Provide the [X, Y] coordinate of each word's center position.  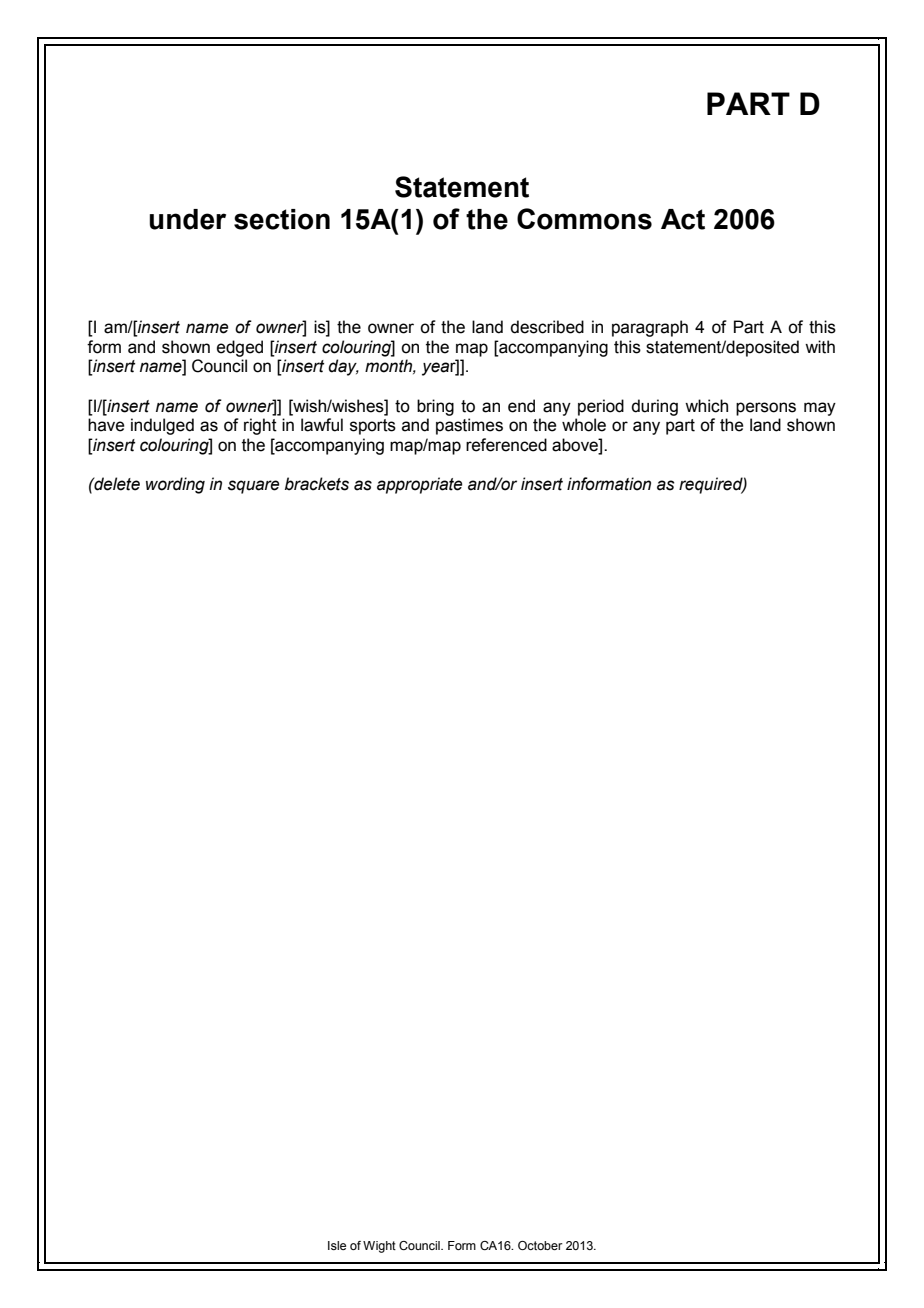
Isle [337, 1245]
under [187, 219]
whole [584, 425]
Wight [379, 1247]
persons [766, 409]
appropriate [419, 485]
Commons [584, 219]
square [253, 487]
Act [683, 219]
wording [175, 485]
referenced [506, 445]
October [540, 1245]
